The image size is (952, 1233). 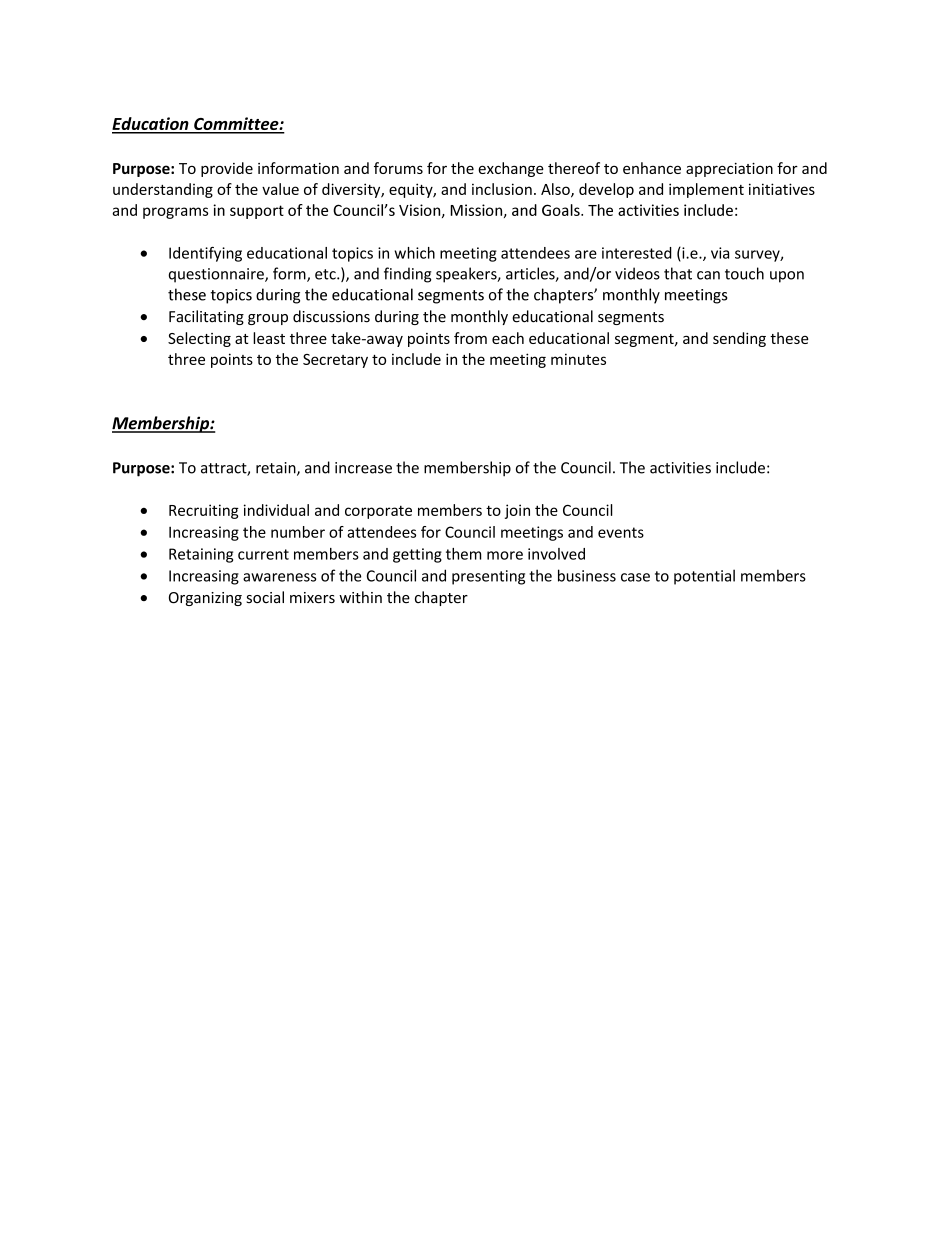 I want to click on Identifying, so click(x=205, y=254).
